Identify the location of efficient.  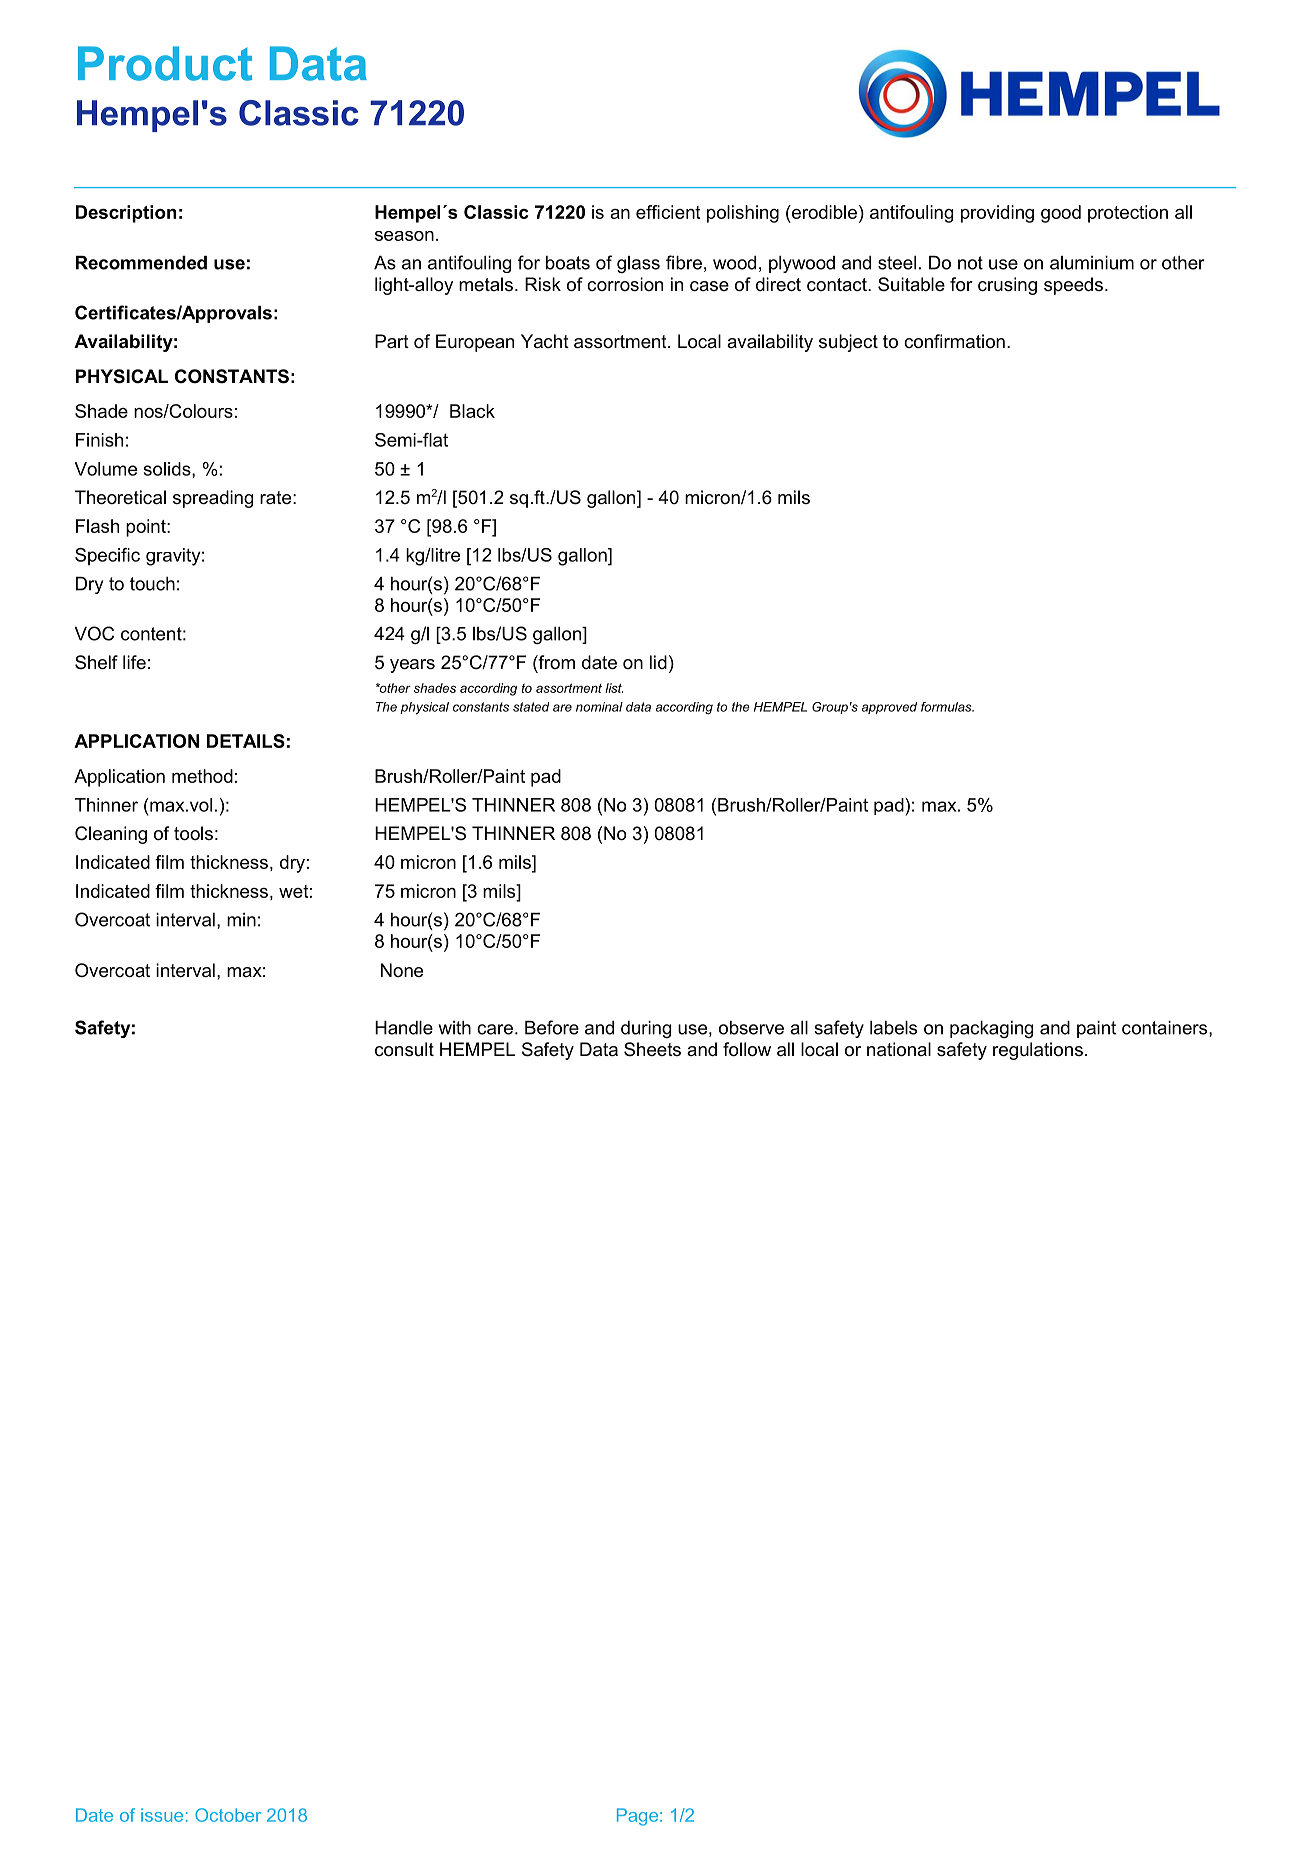
(668, 212).
